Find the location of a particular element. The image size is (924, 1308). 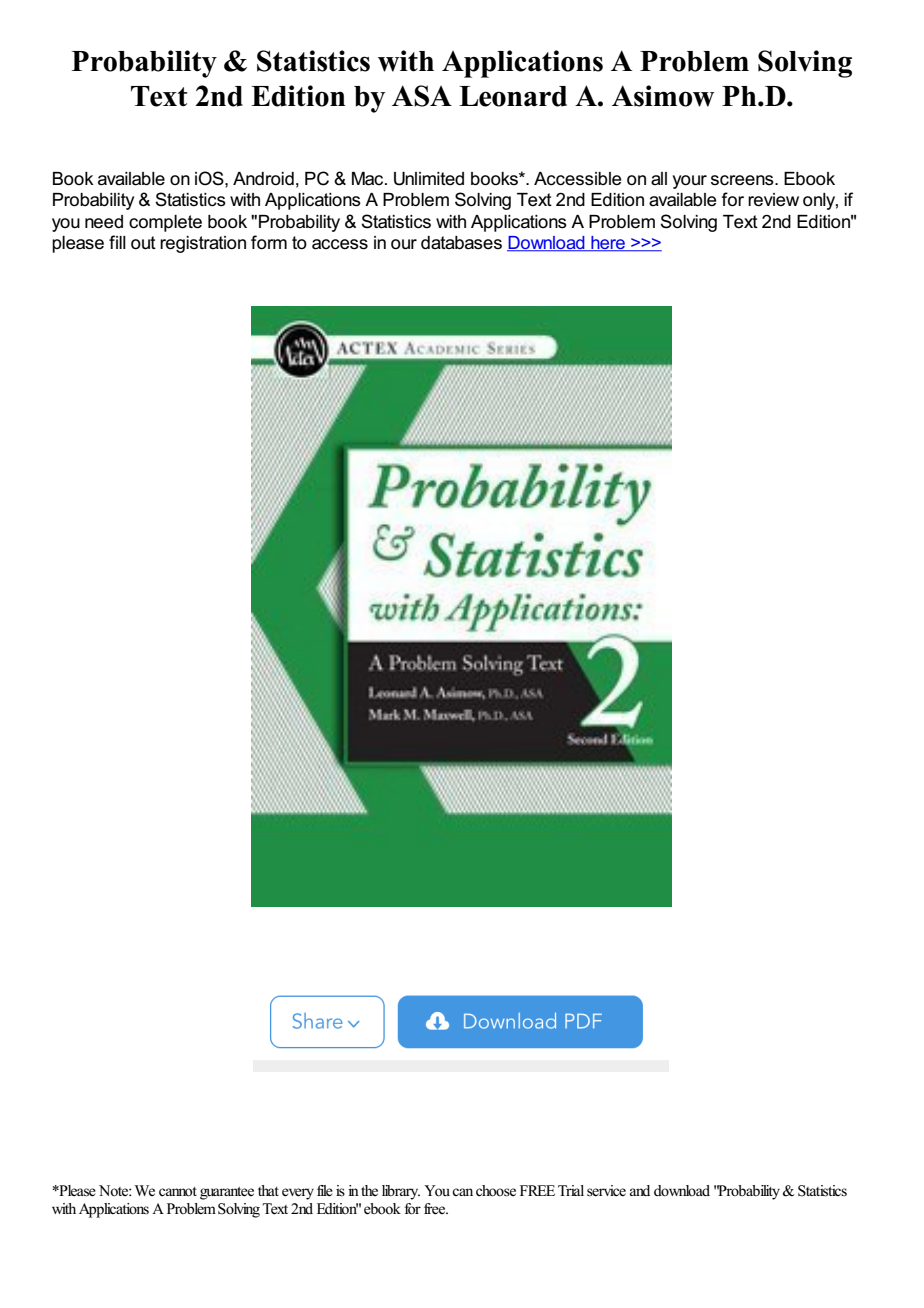

registration is located at coordinates (203, 244).
